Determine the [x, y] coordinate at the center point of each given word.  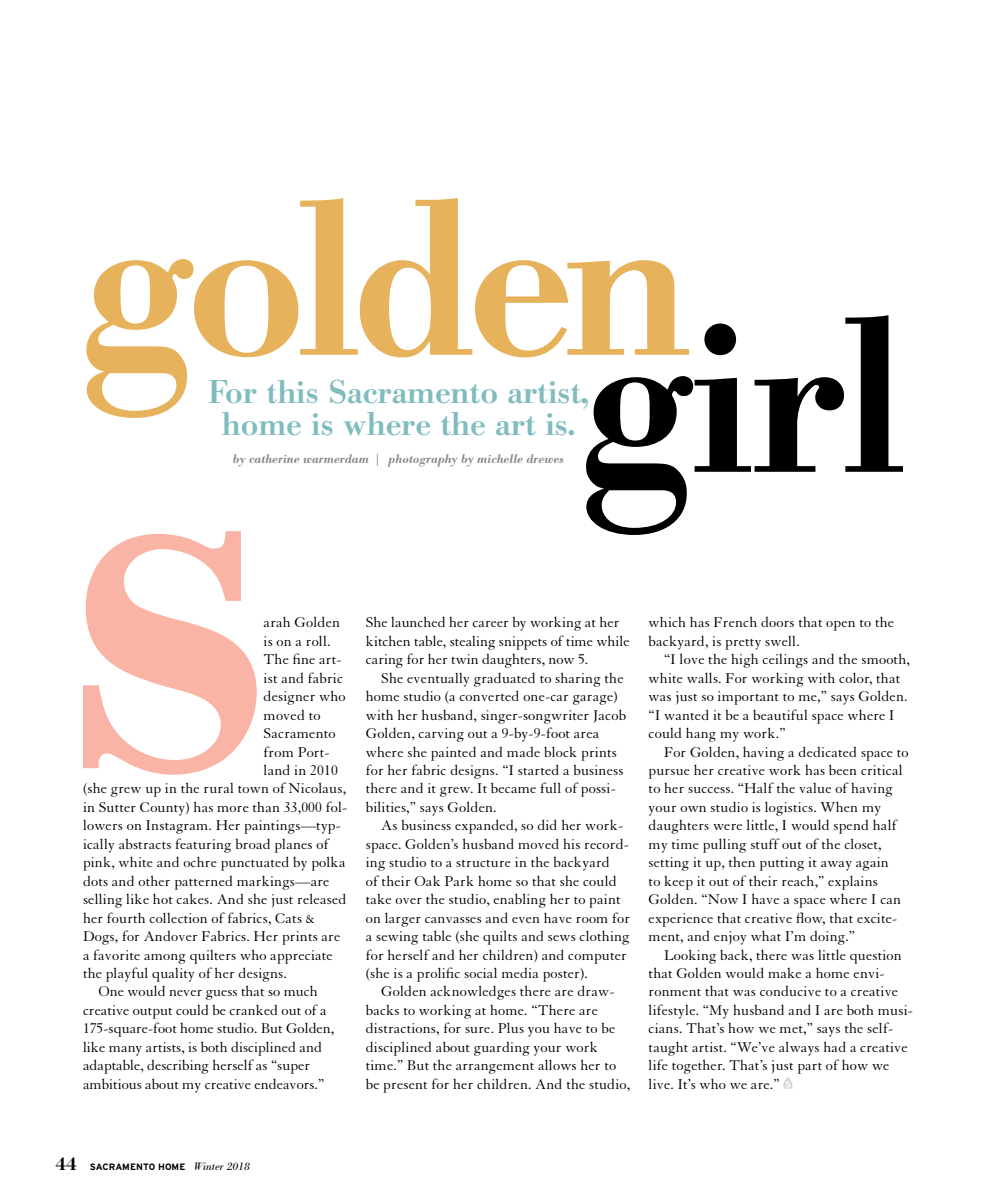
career [490, 624]
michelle [500, 458]
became [513, 787]
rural [218, 788]
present [405, 1087]
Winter [209, 1166]
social [480, 972]
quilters [213, 957]
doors [777, 621]
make [784, 973]
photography [423, 460]
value [815, 788]
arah [276, 621]
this [292, 391]
